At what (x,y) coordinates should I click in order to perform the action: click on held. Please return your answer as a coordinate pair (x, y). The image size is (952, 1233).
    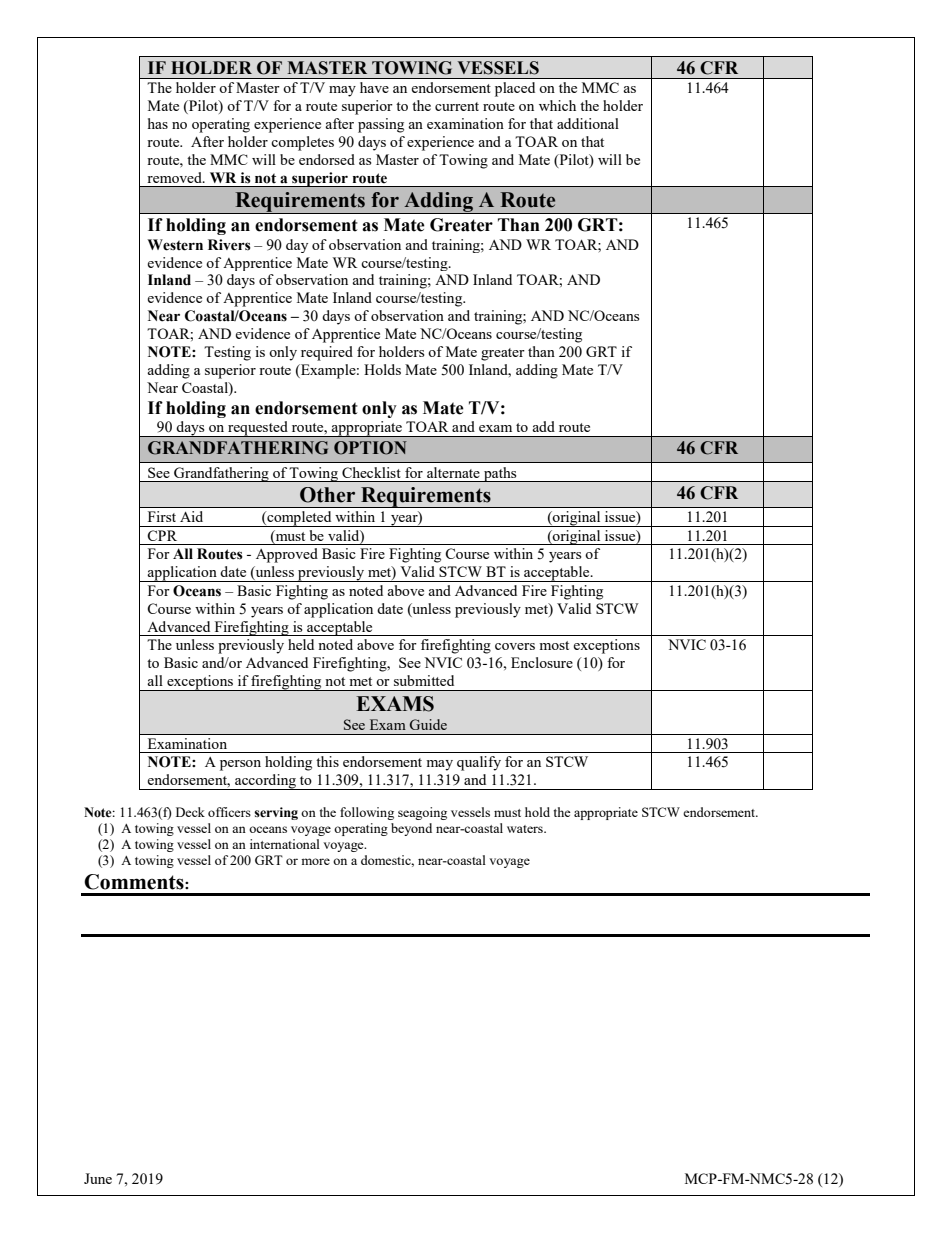
    Looking at the image, I should click on (301, 644).
